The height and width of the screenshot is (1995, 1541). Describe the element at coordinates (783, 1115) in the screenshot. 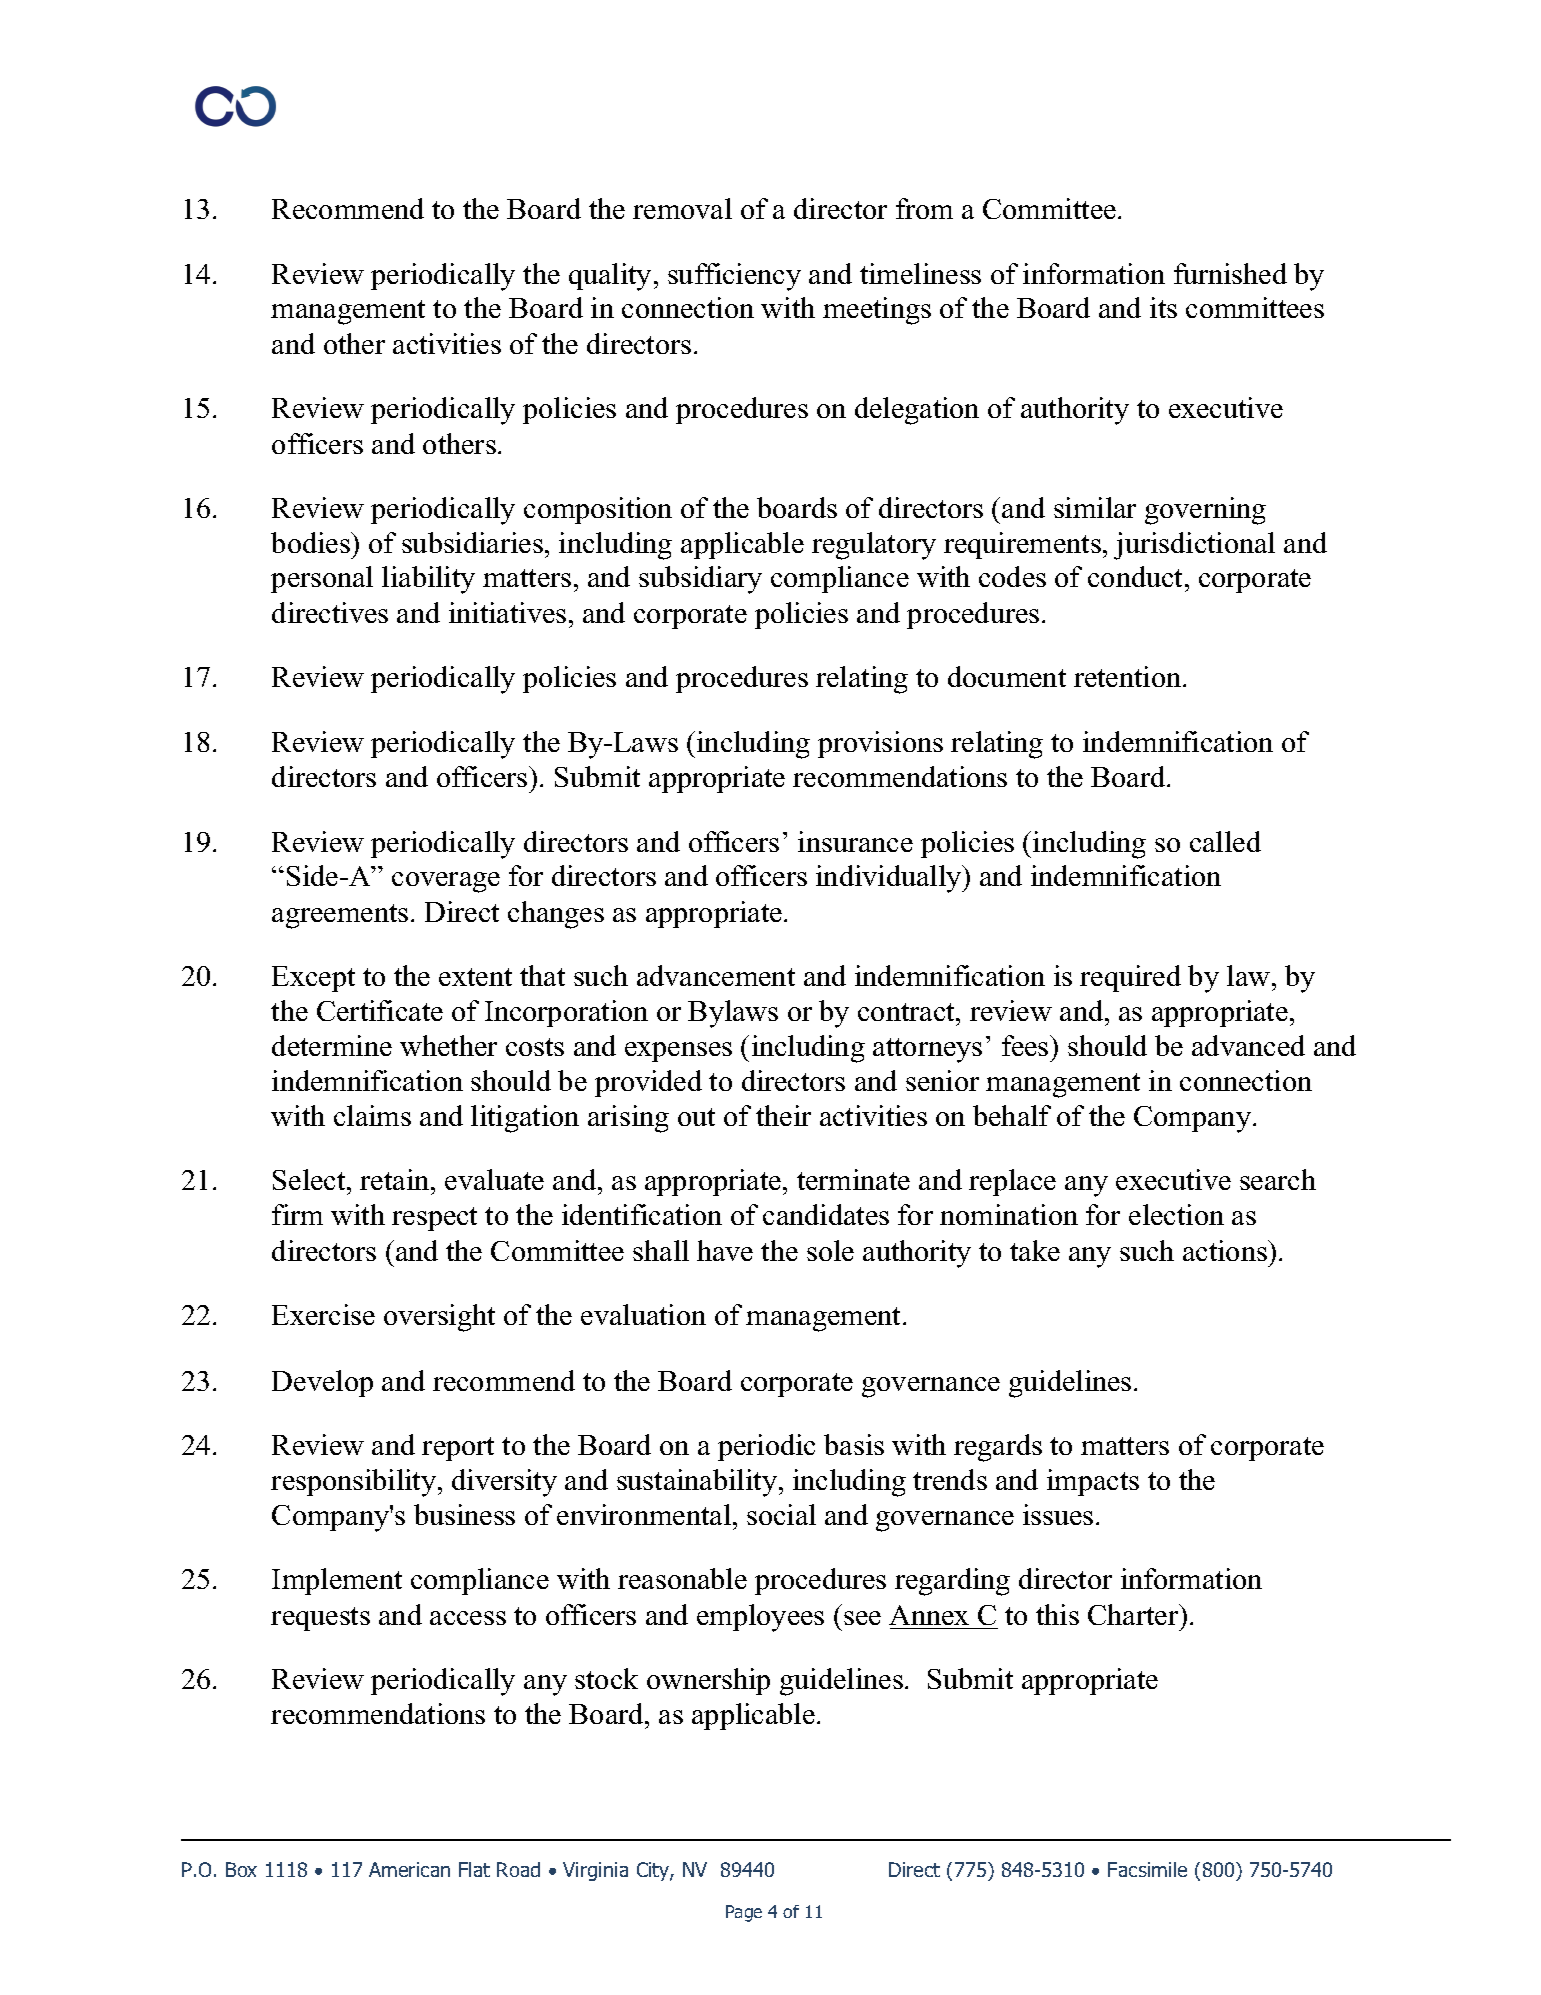

I see `their` at that location.
